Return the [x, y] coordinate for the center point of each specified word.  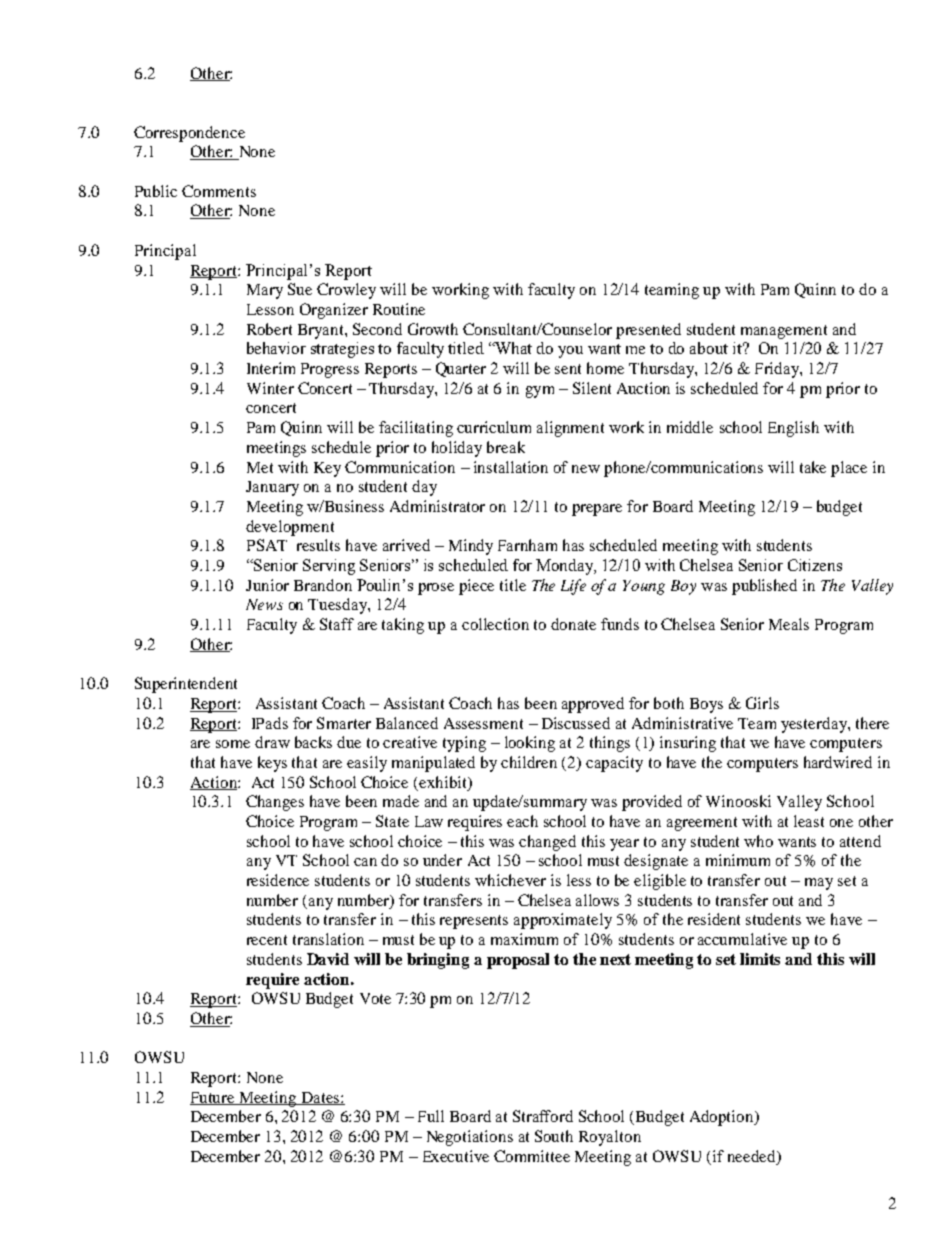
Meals [789, 624]
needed [753, 1156]
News [264, 604]
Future [213, 1098]
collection [495, 624]
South [554, 1136]
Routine [399, 309]
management [784, 332]
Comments [219, 191]
